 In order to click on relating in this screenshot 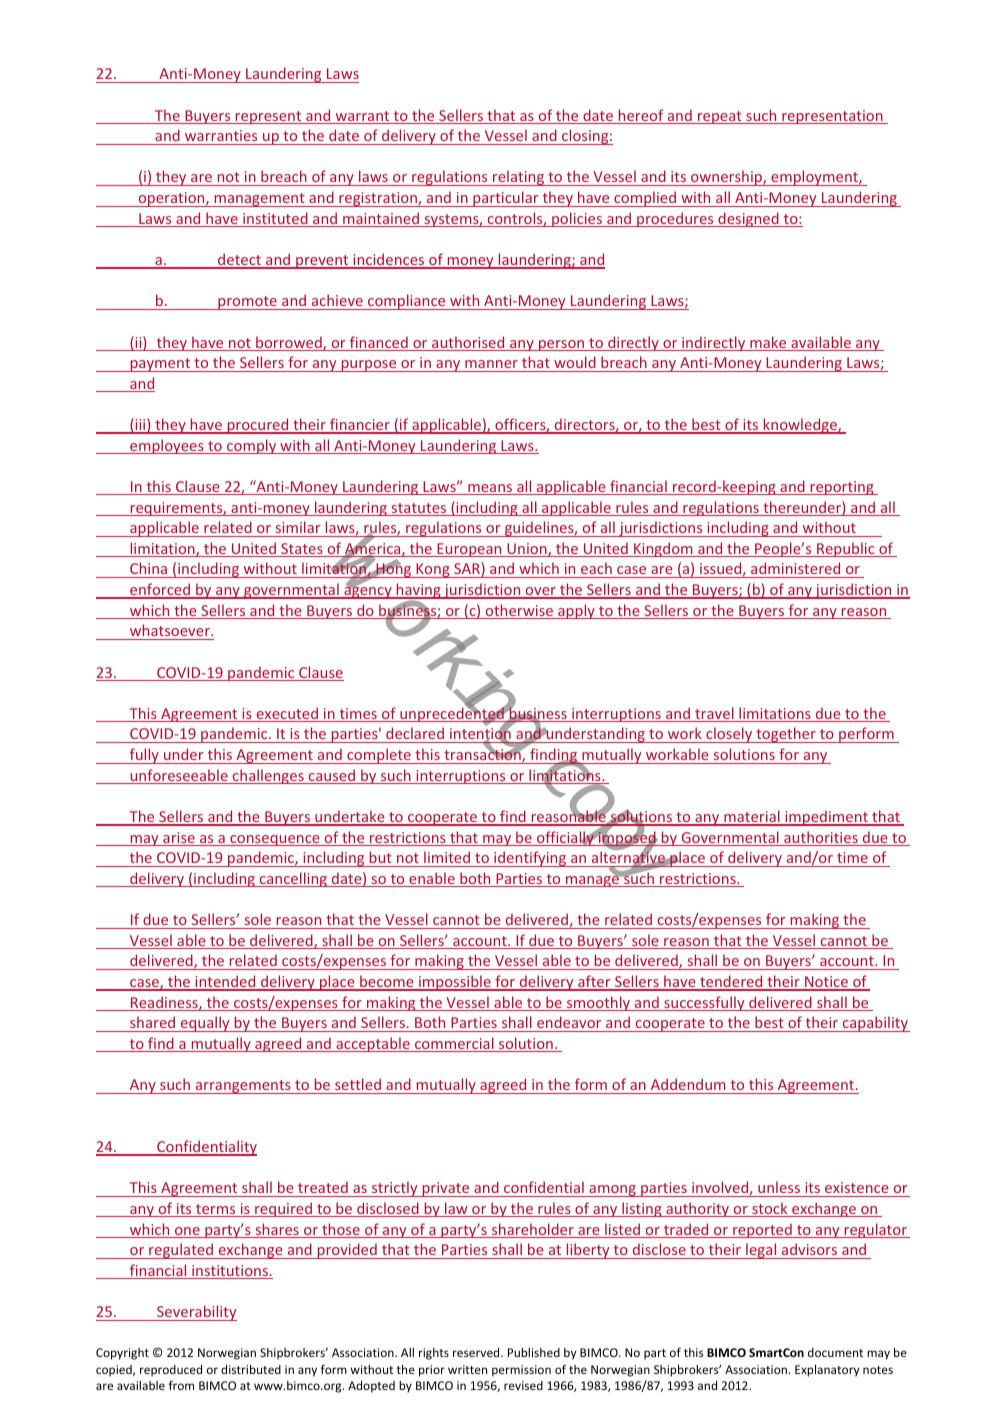, I will do `click(519, 178)`.
